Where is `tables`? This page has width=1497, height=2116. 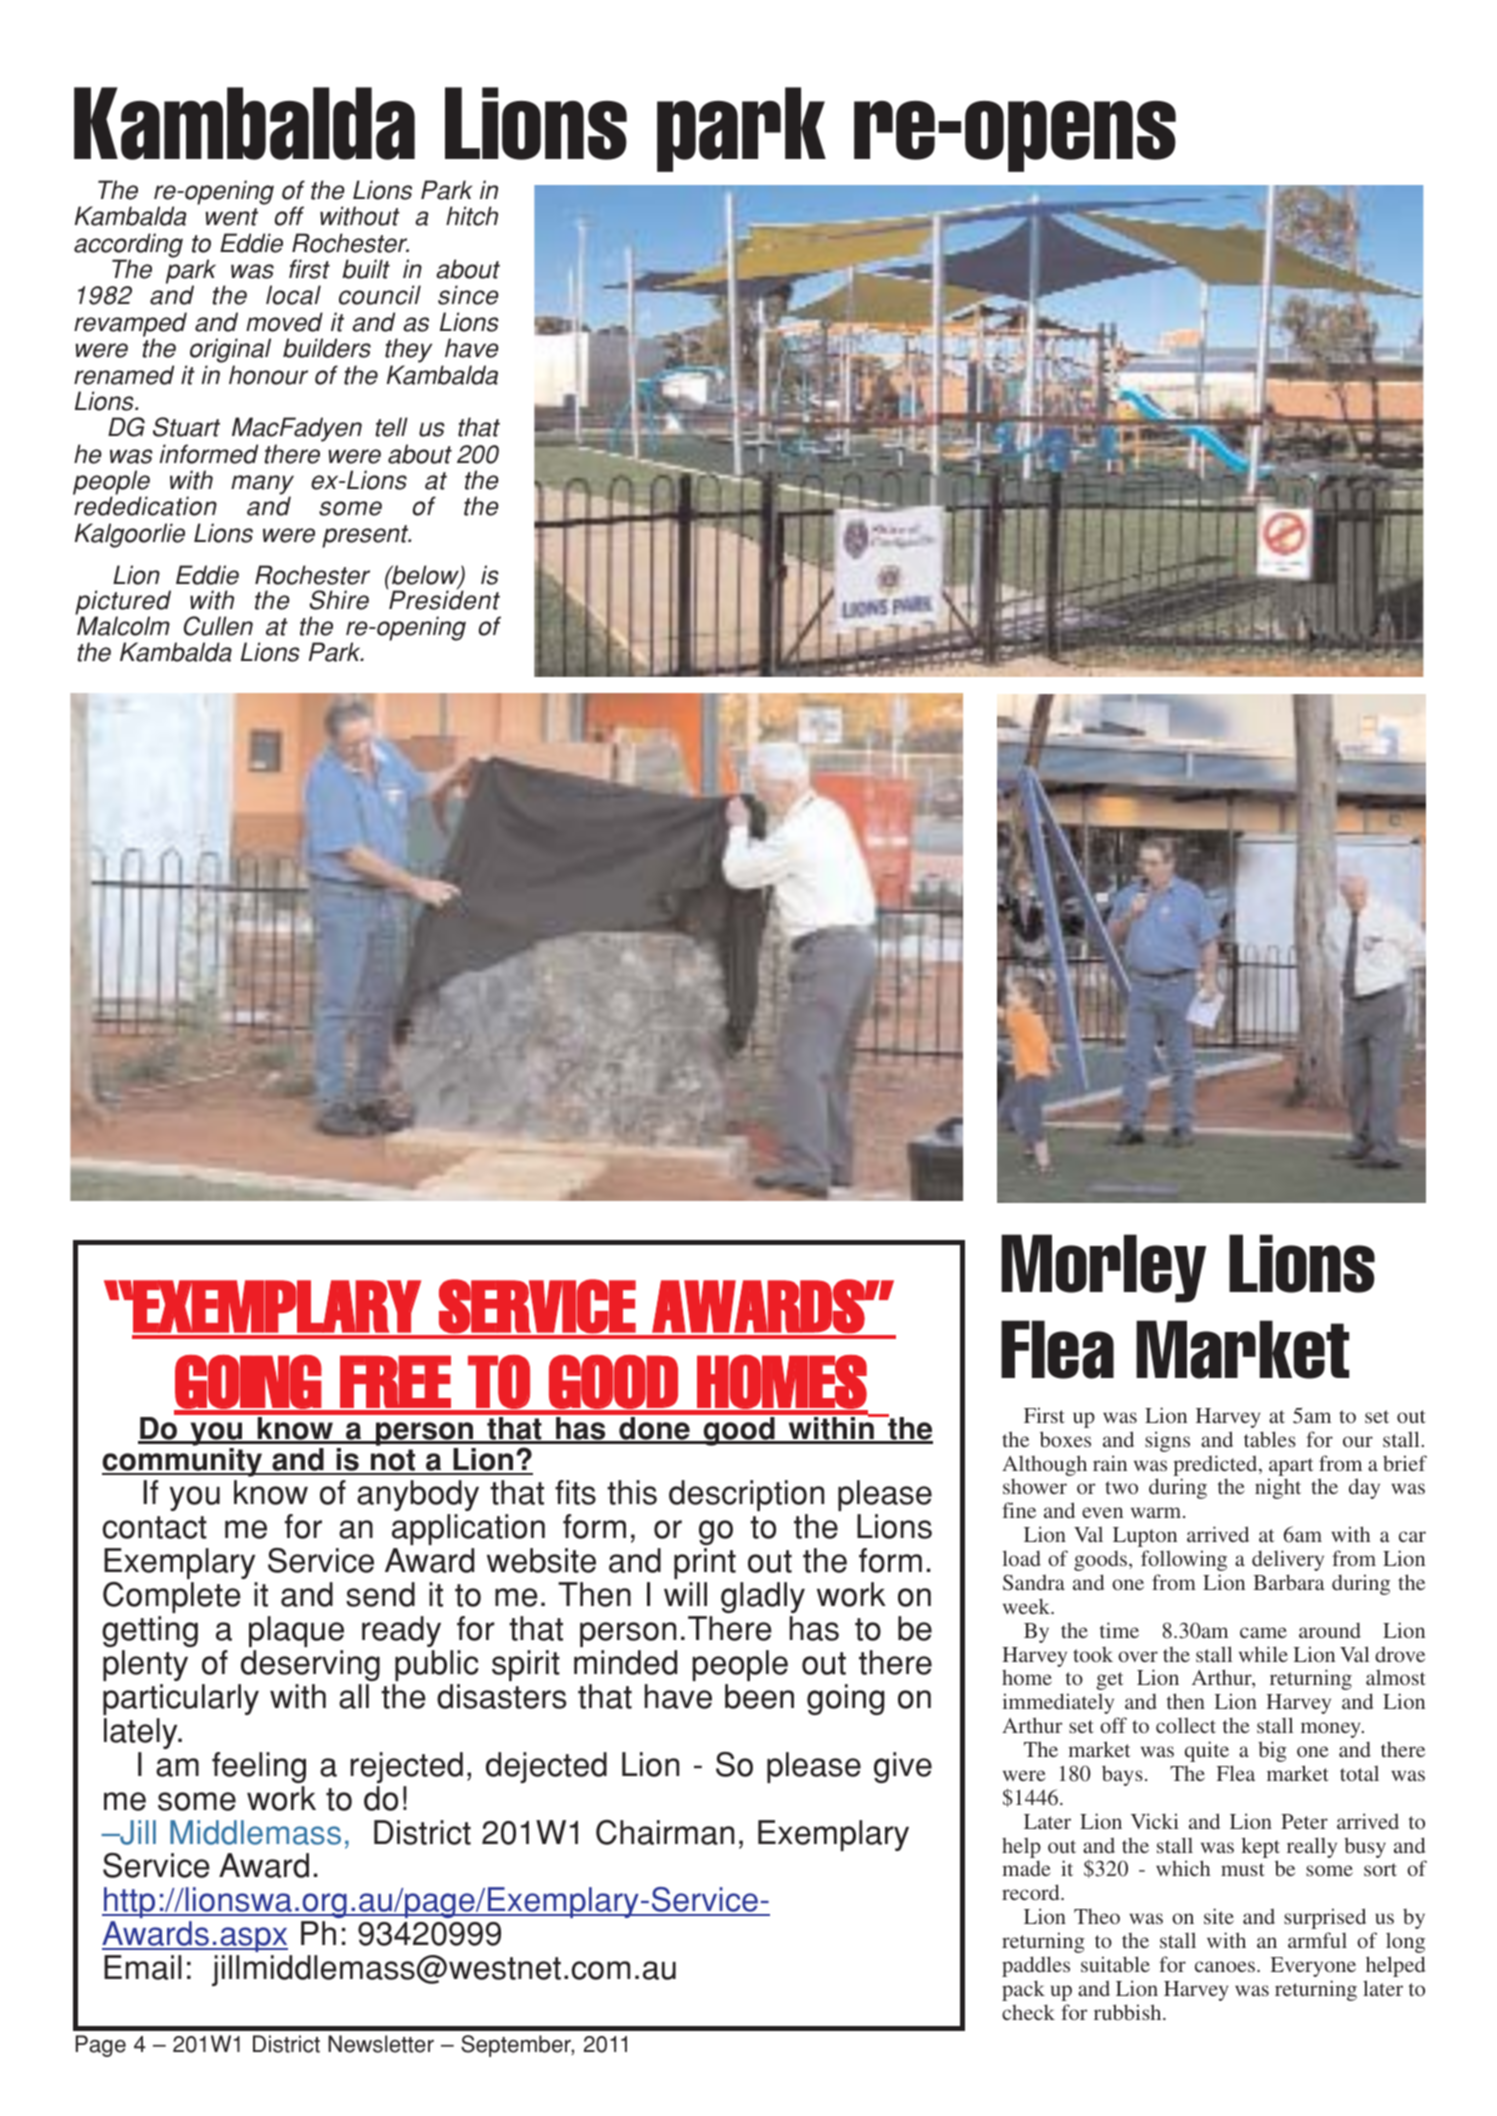
tables is located at coordinates (1270, 1439).
